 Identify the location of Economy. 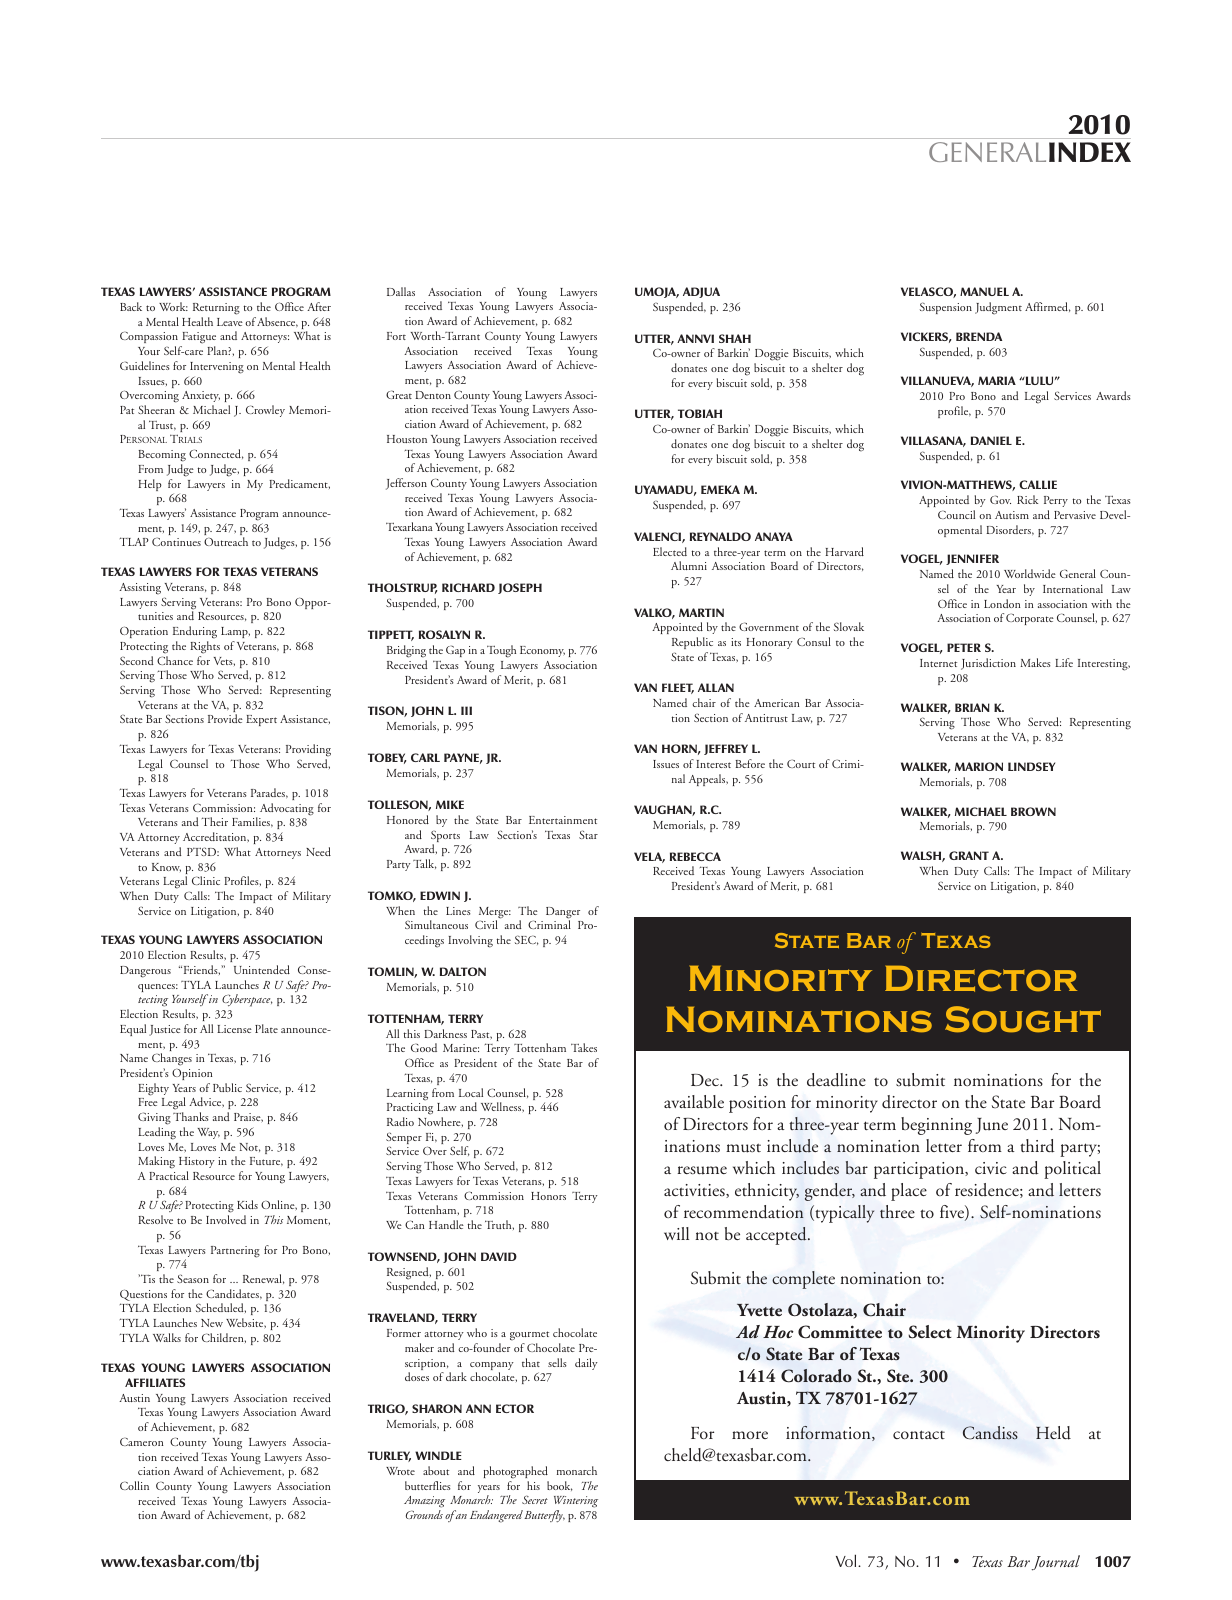
(542, 651).
